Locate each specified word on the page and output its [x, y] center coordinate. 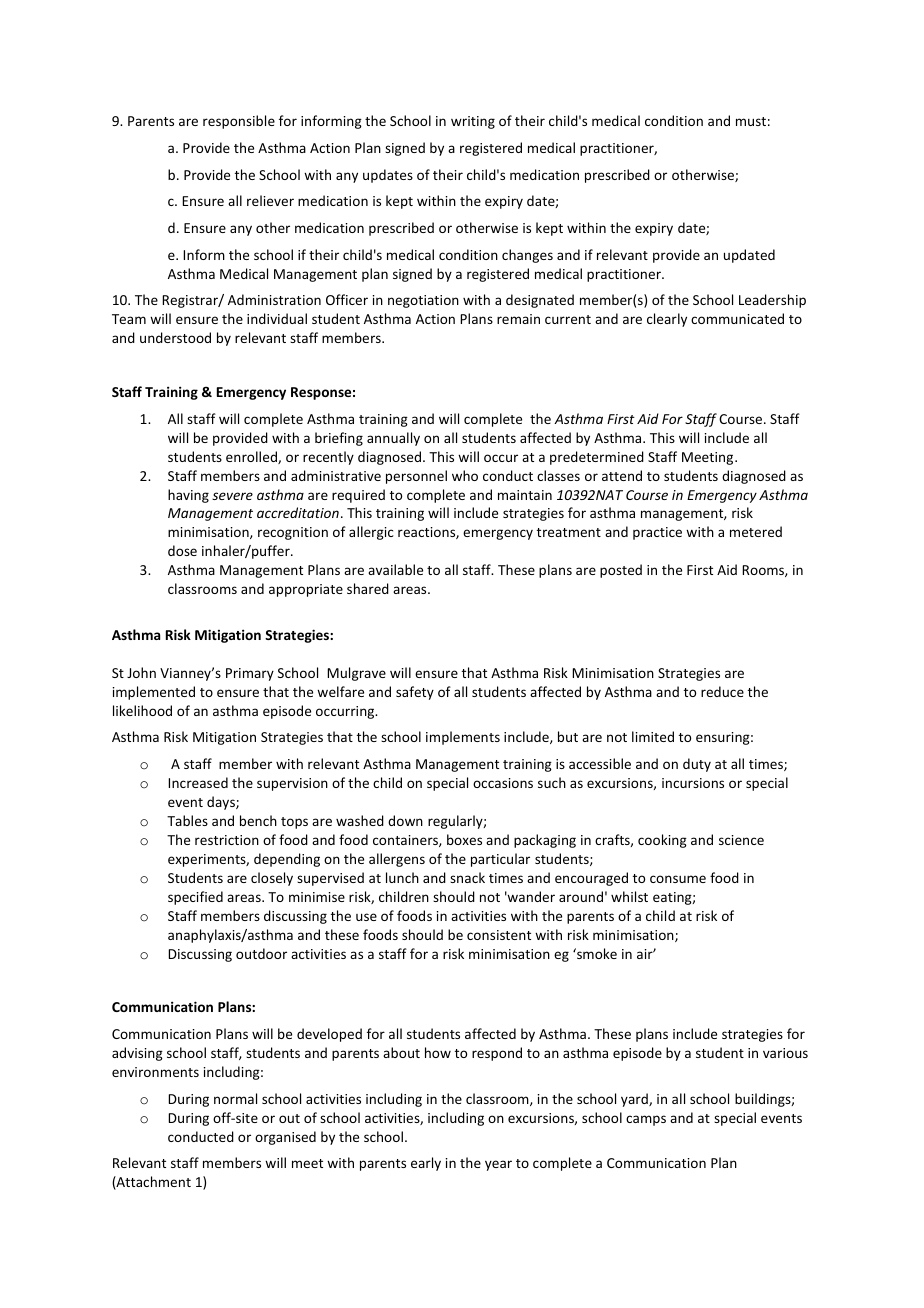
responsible [239, 122]
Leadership [772, 301]
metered [756, 531]
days [222, 803]
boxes [464, 839]
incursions [693, 783]
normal [235, 1098]
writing [473, 122]
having [188, 496]
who [465, 475]
